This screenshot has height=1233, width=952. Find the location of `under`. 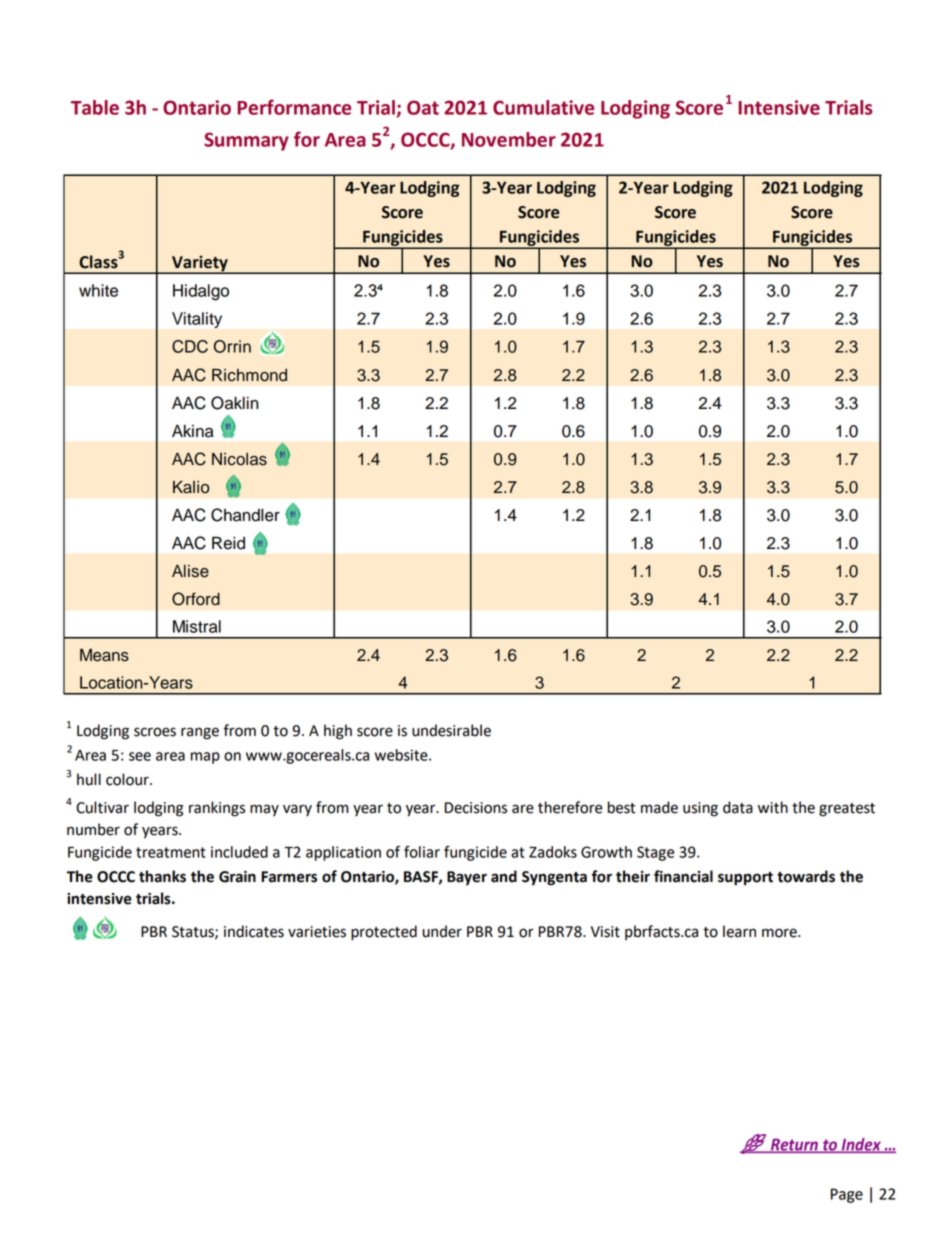

under is located at coordinates (442, 931).
